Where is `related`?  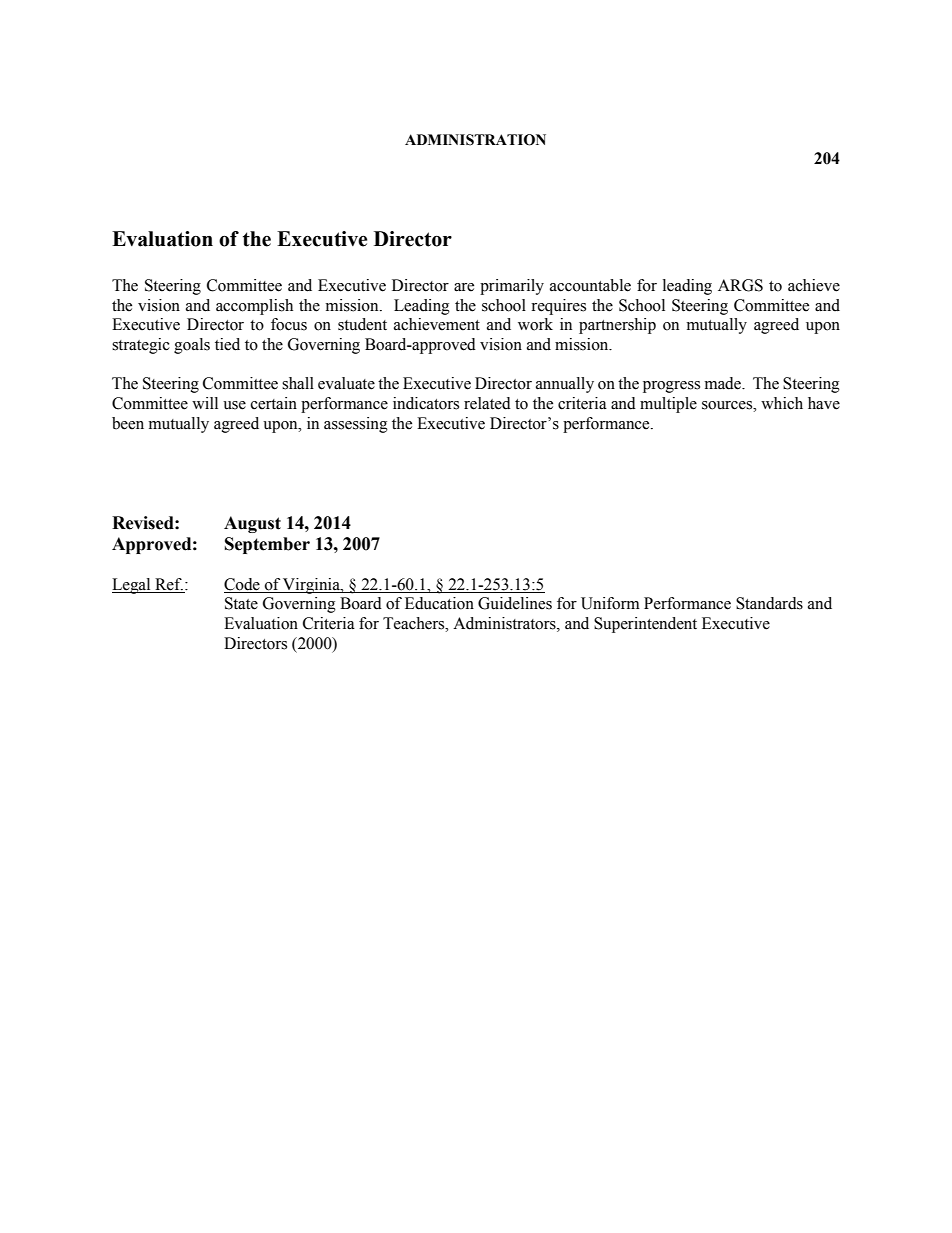
related is located at coordinates (487, 403).
